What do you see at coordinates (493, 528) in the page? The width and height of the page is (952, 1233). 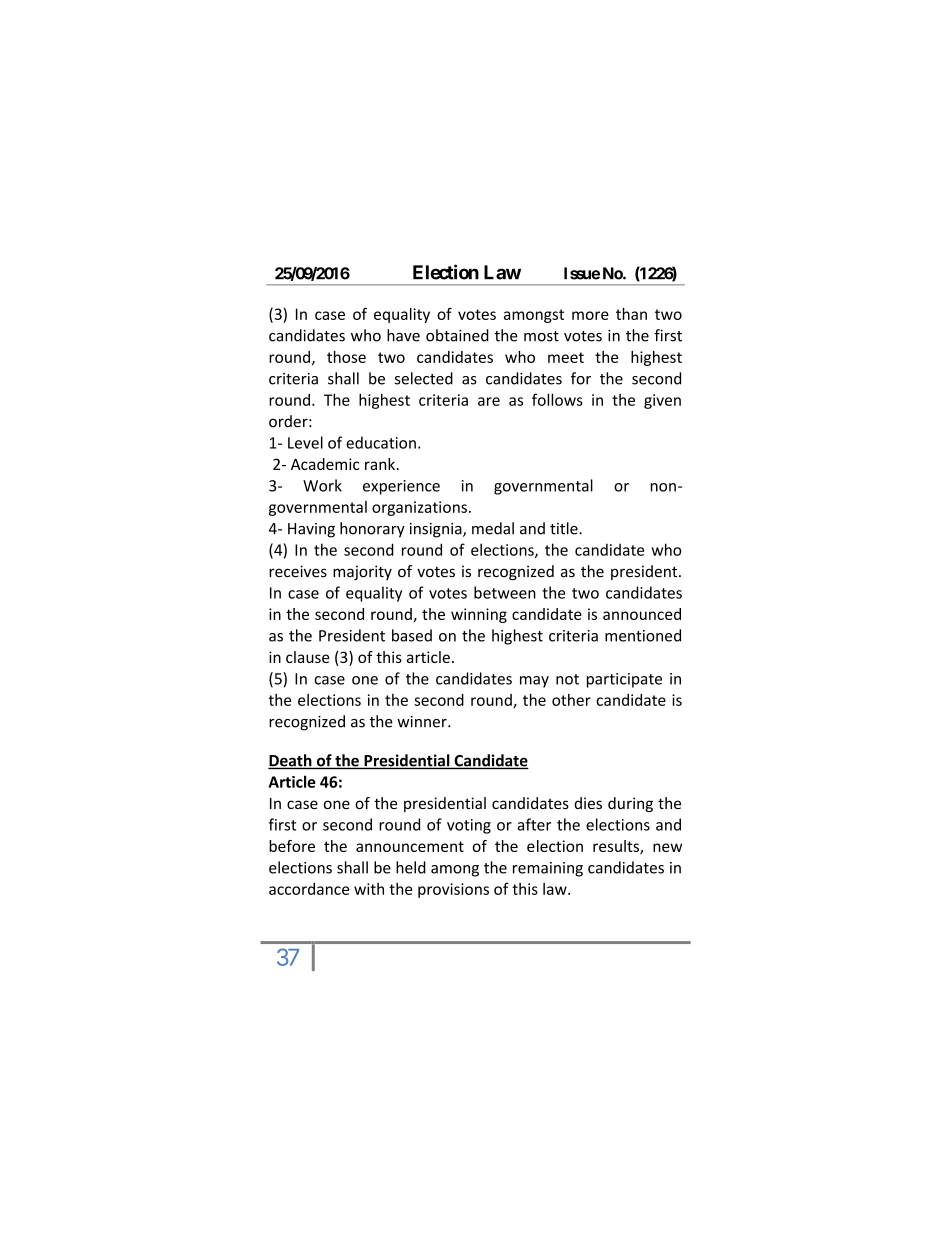 I see `medal` at bounding box center [493, 528].
